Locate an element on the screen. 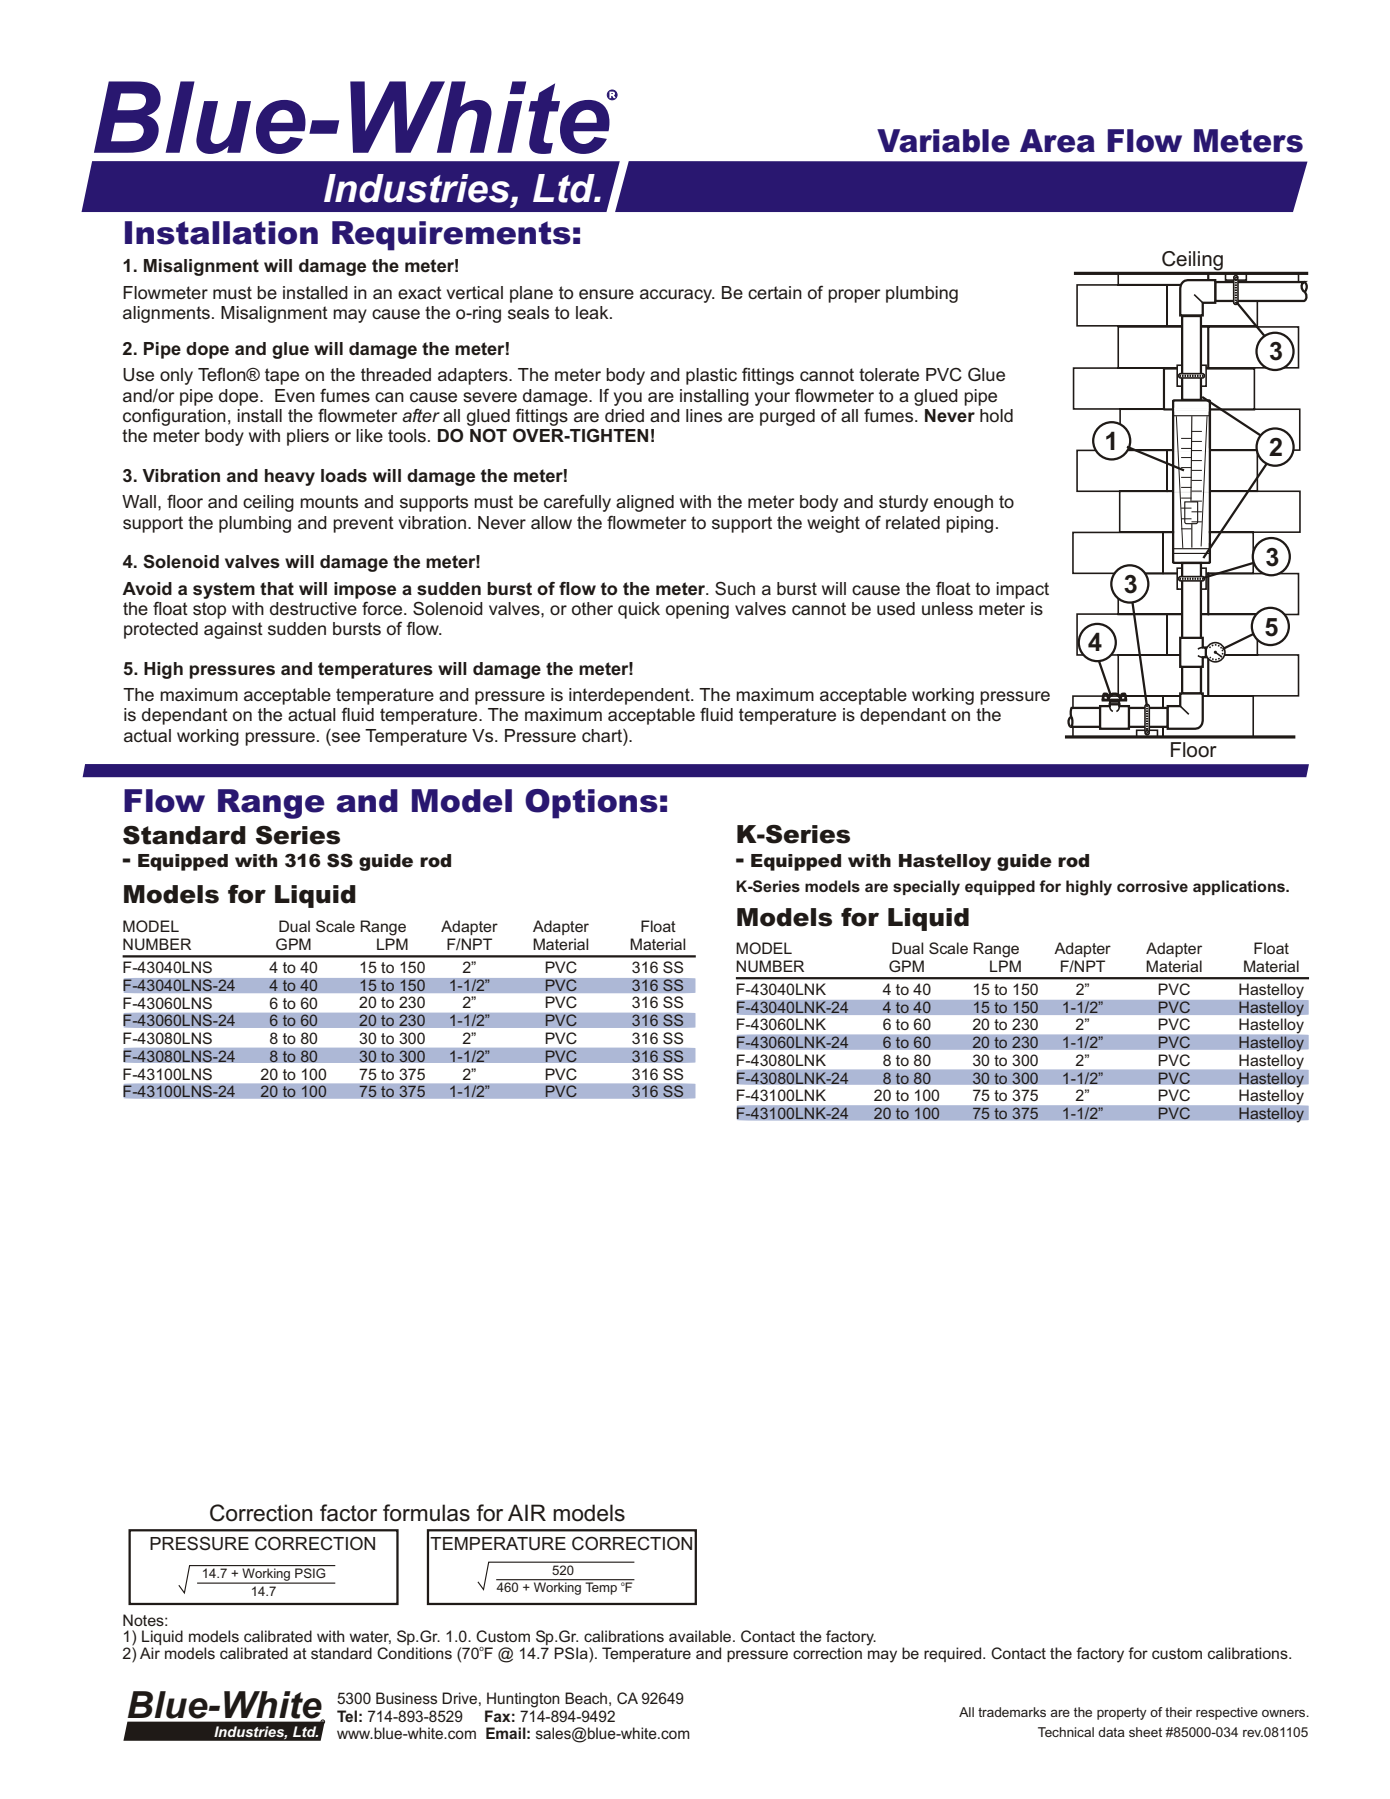  accuracy is located at coordinates (677, 296).
